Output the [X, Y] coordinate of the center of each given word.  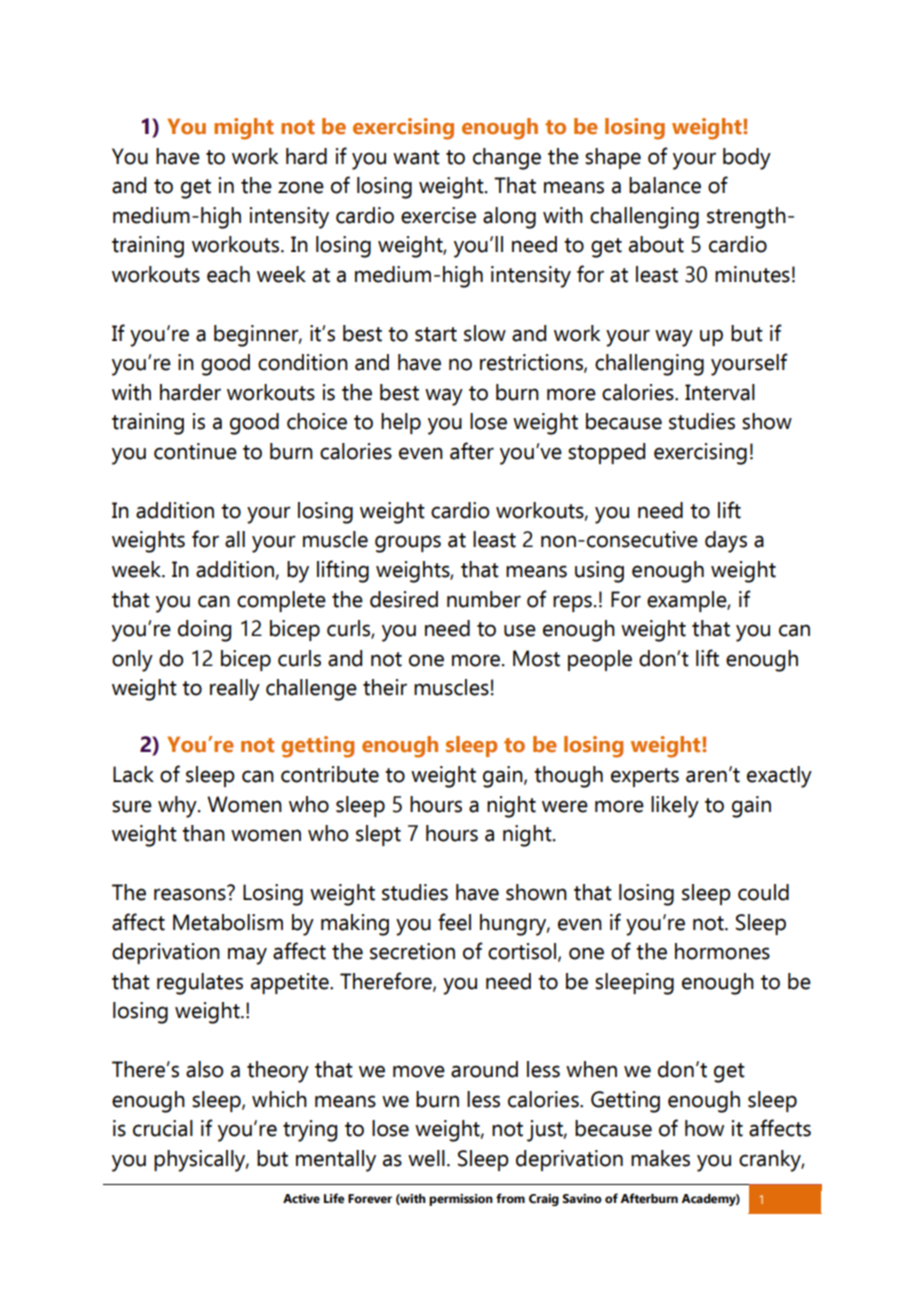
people [600, 660]
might [244, 129]
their [385, 687]
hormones [722, 951]
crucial [163, 1128]
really [235, 690]
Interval [720, 392]
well [426, 1158]
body [747, 159]
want [416, 157]
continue [195, 451]
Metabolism [228, 922]
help [401, 423]
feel [454, 922]
